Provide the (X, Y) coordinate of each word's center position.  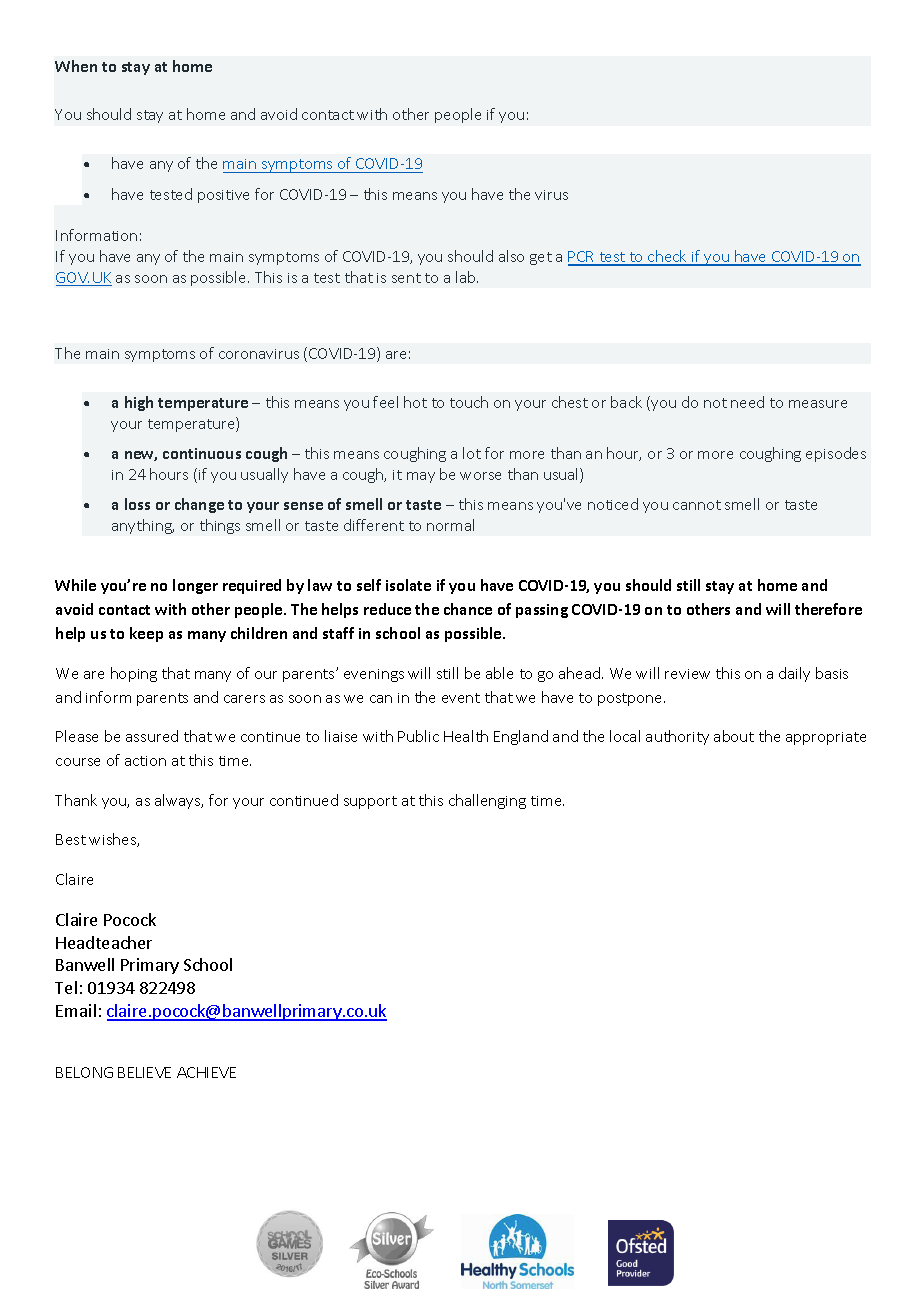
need (747, 402)
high (139, 403)
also (511, 256)
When (76, 66)
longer (195, 586)
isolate (408, 585)
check (668, 257)
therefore (828, 609)
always (179, 801)
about (734, 736)
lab (467, 277)
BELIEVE (144, 1072)
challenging (487, 801)
